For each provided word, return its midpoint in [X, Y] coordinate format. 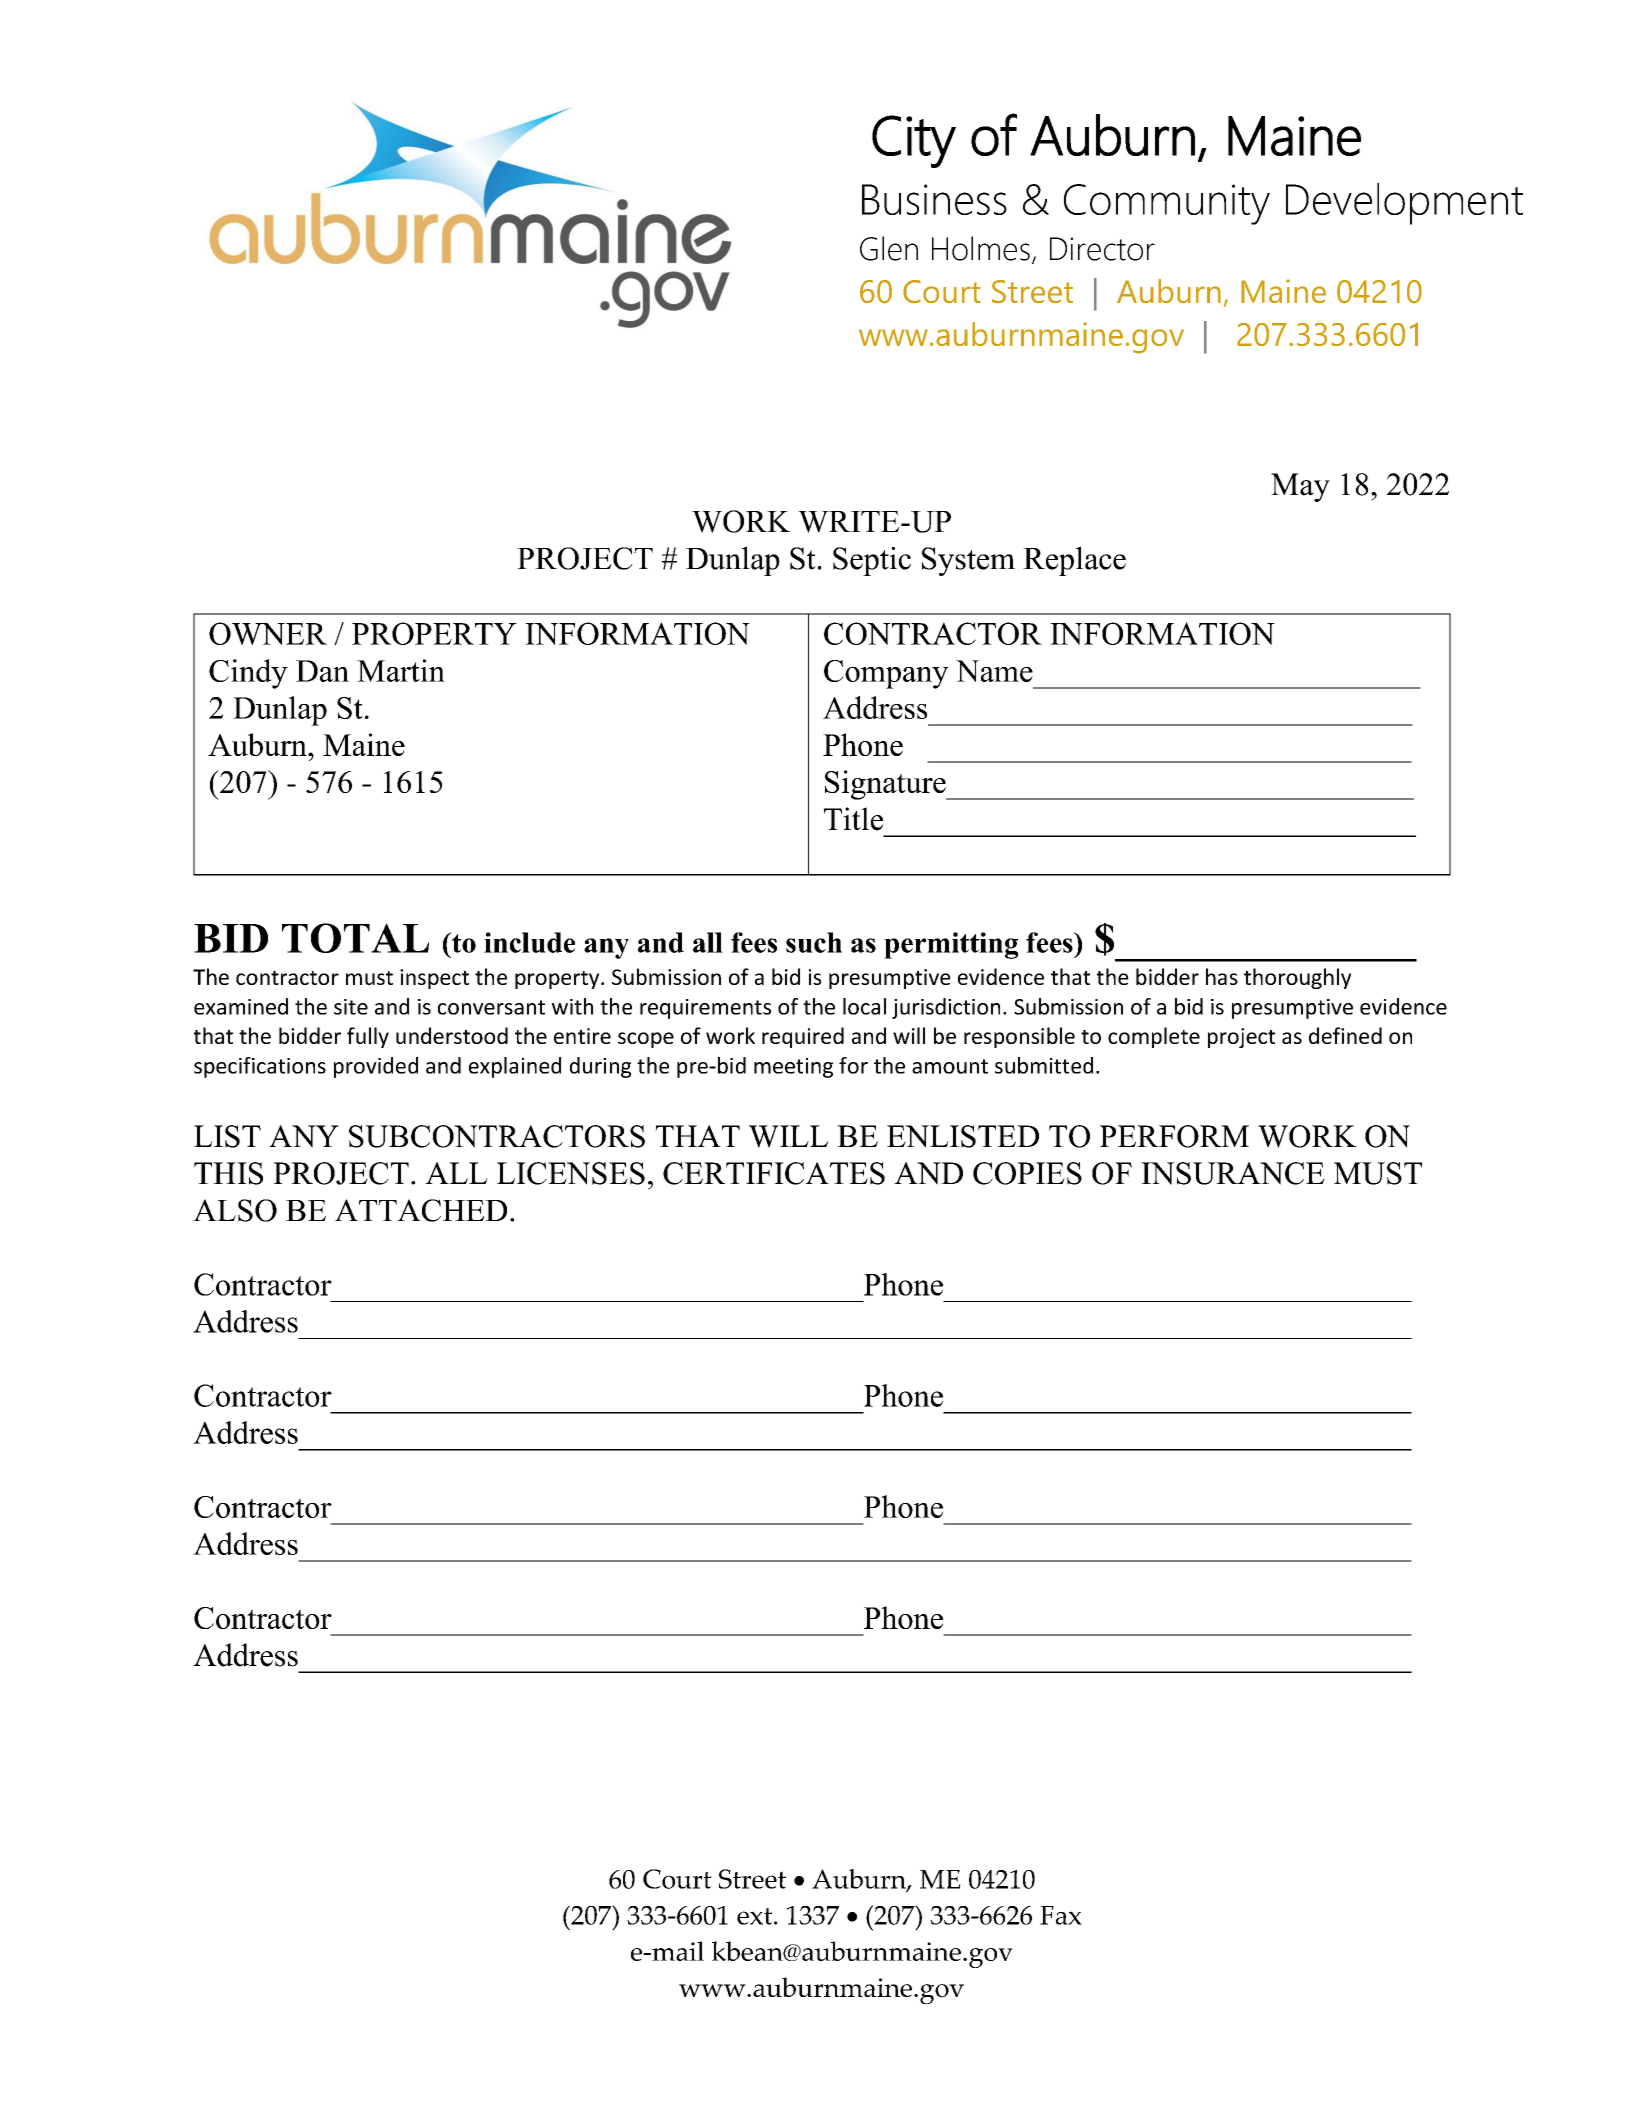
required [803, 1037]
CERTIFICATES [774, 1173]
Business [934, 199]
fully [368, 1037]
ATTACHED [421, 1210]
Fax [1061, 1915]
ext [756, 1916]
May [1300, 487]
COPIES [1027, 1173]
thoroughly [1297, 978]
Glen [889, 248]
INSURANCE [1233, 1173]
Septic [872, 561]
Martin [401, 670]
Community [1167, 204]
